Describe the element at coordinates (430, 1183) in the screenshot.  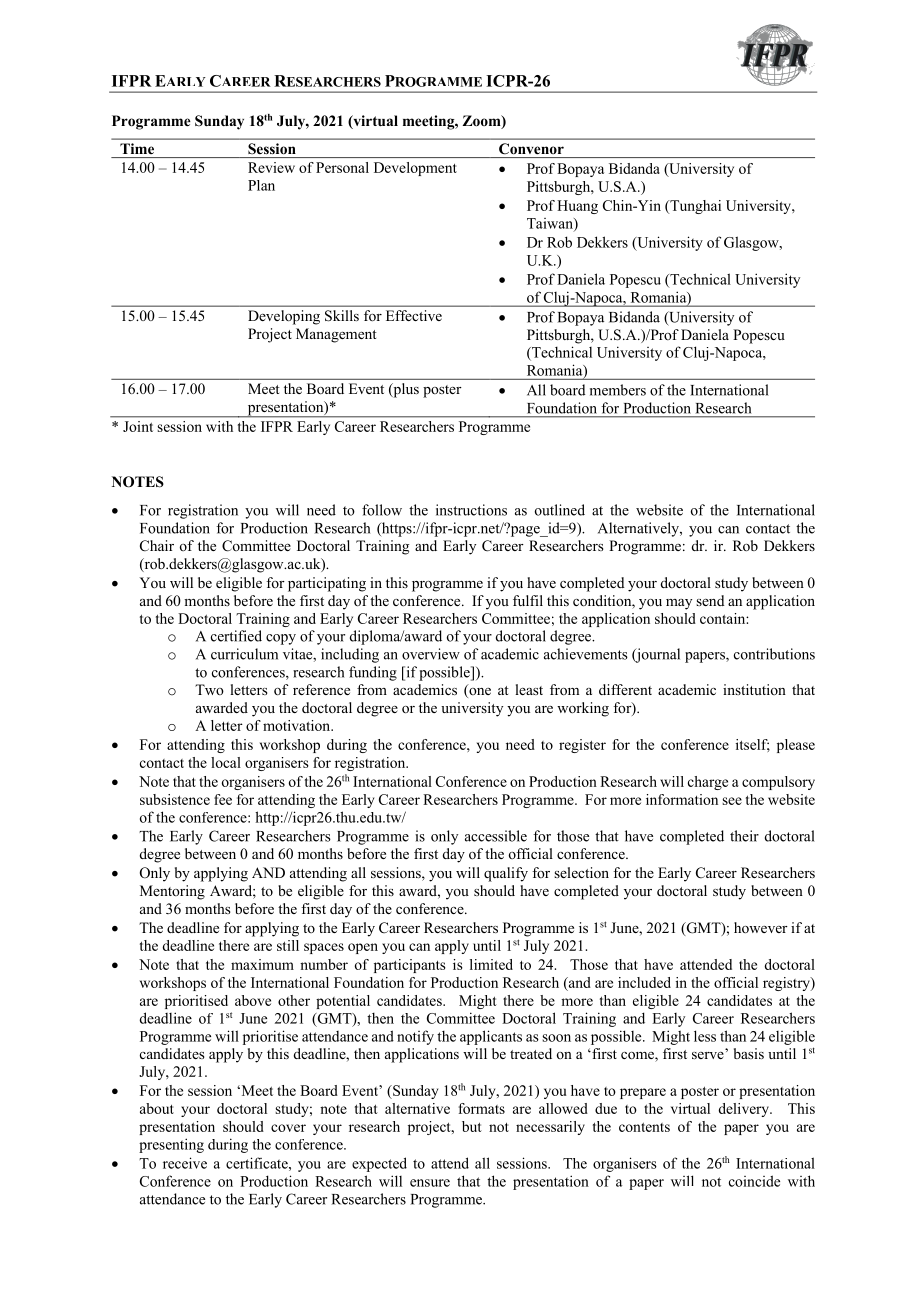
I see `ensure` at that location.
